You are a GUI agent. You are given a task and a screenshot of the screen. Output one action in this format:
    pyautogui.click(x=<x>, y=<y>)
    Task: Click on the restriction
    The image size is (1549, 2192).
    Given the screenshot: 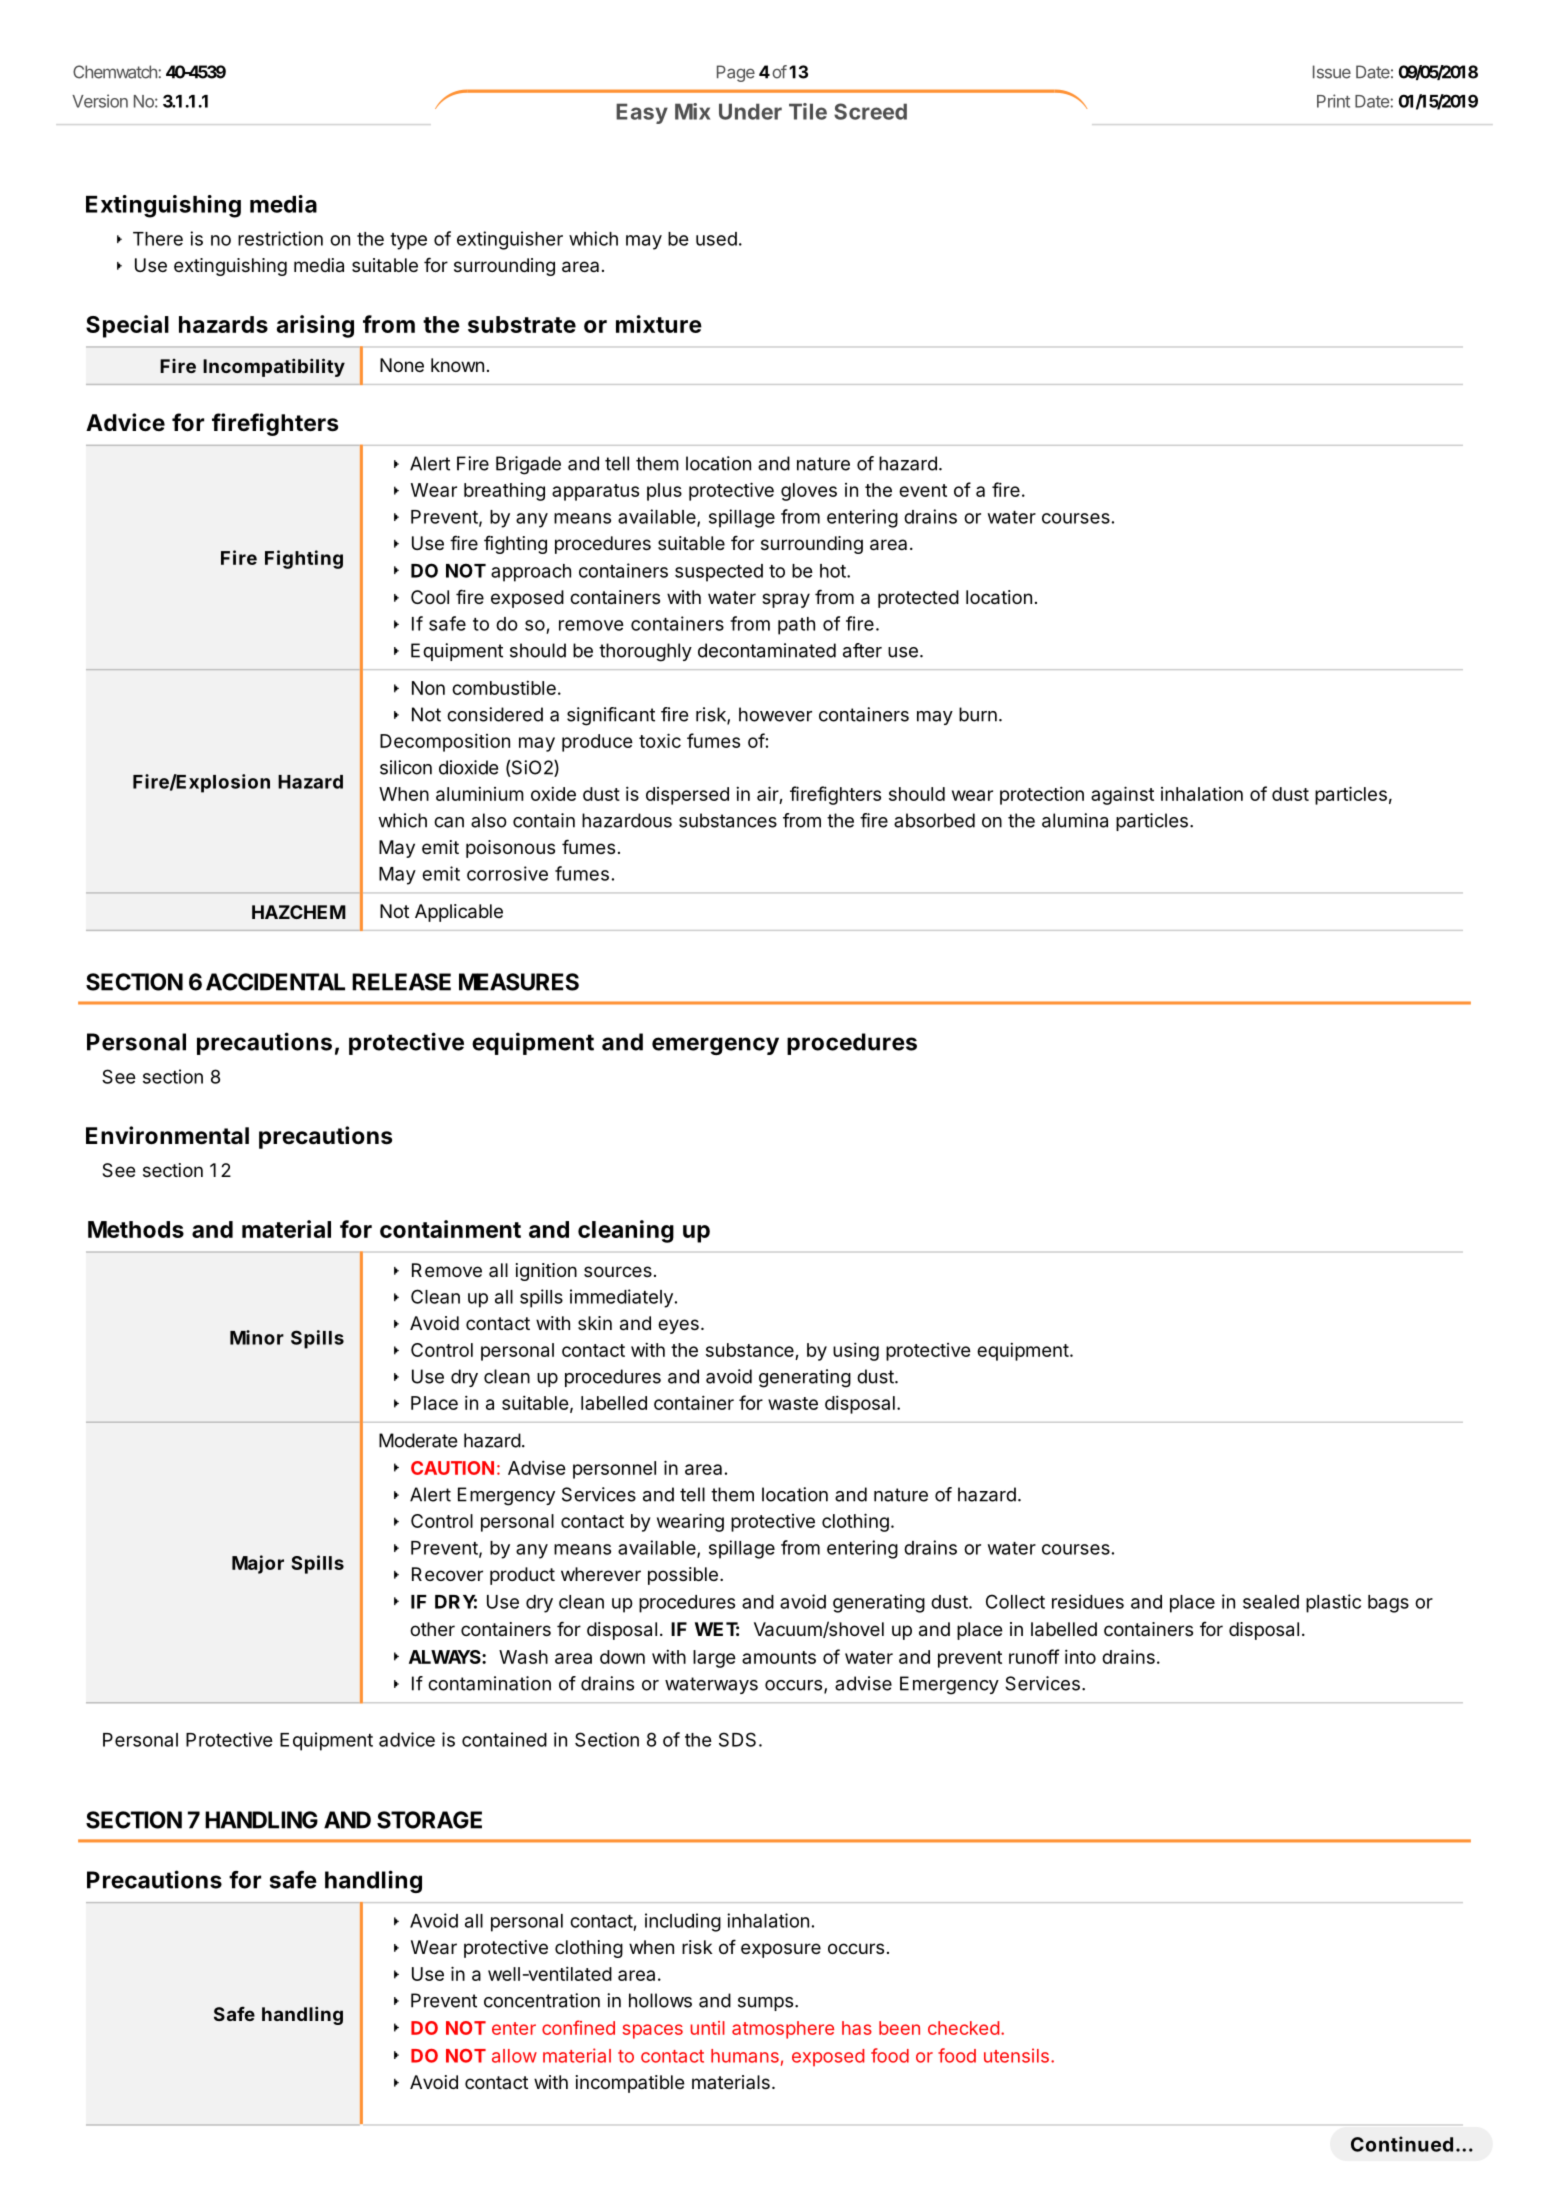 What is the action you would take?
    pyautogui.click(x=280, y=238)
